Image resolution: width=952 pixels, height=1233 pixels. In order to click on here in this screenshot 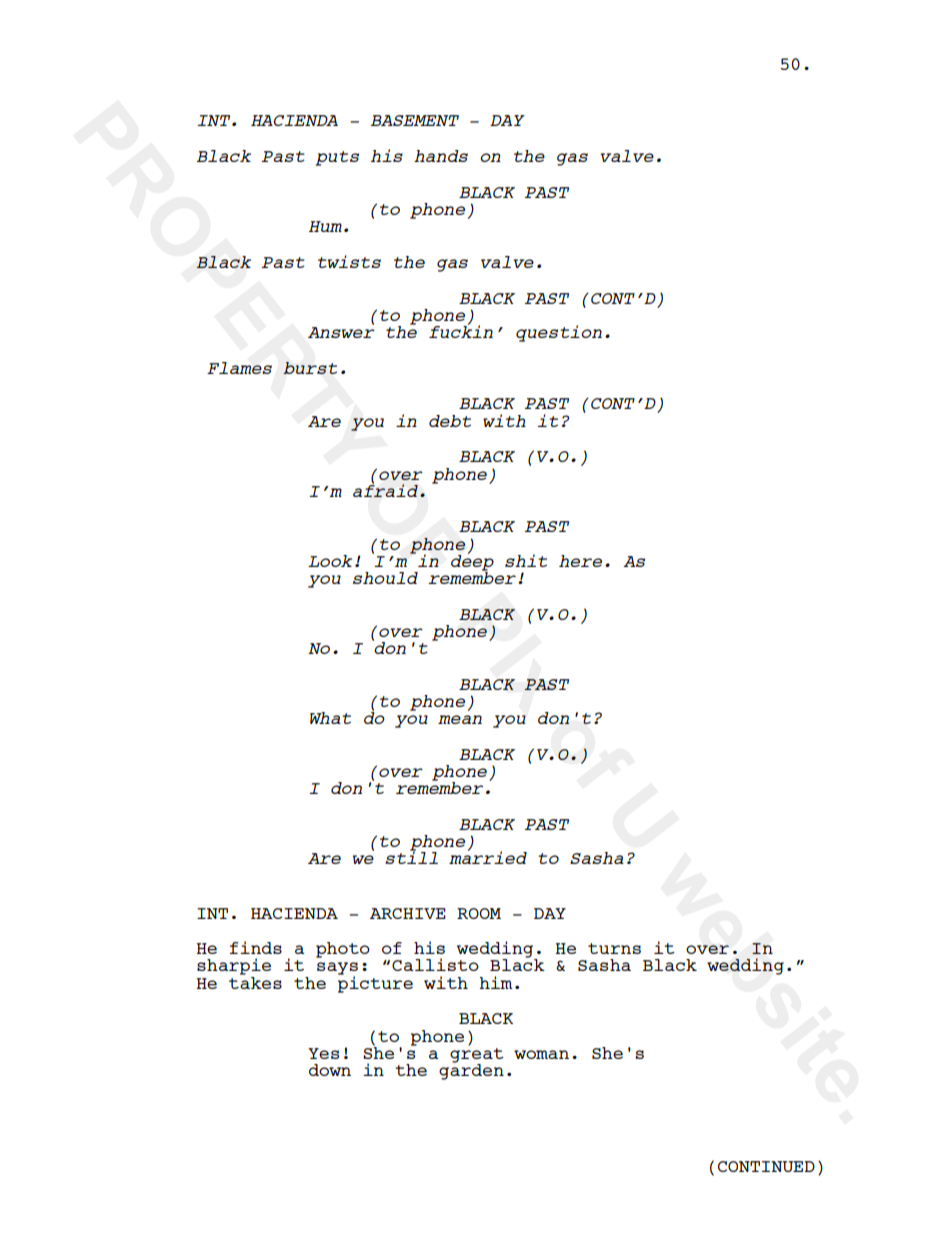, I will do `click(580, 561)`.
